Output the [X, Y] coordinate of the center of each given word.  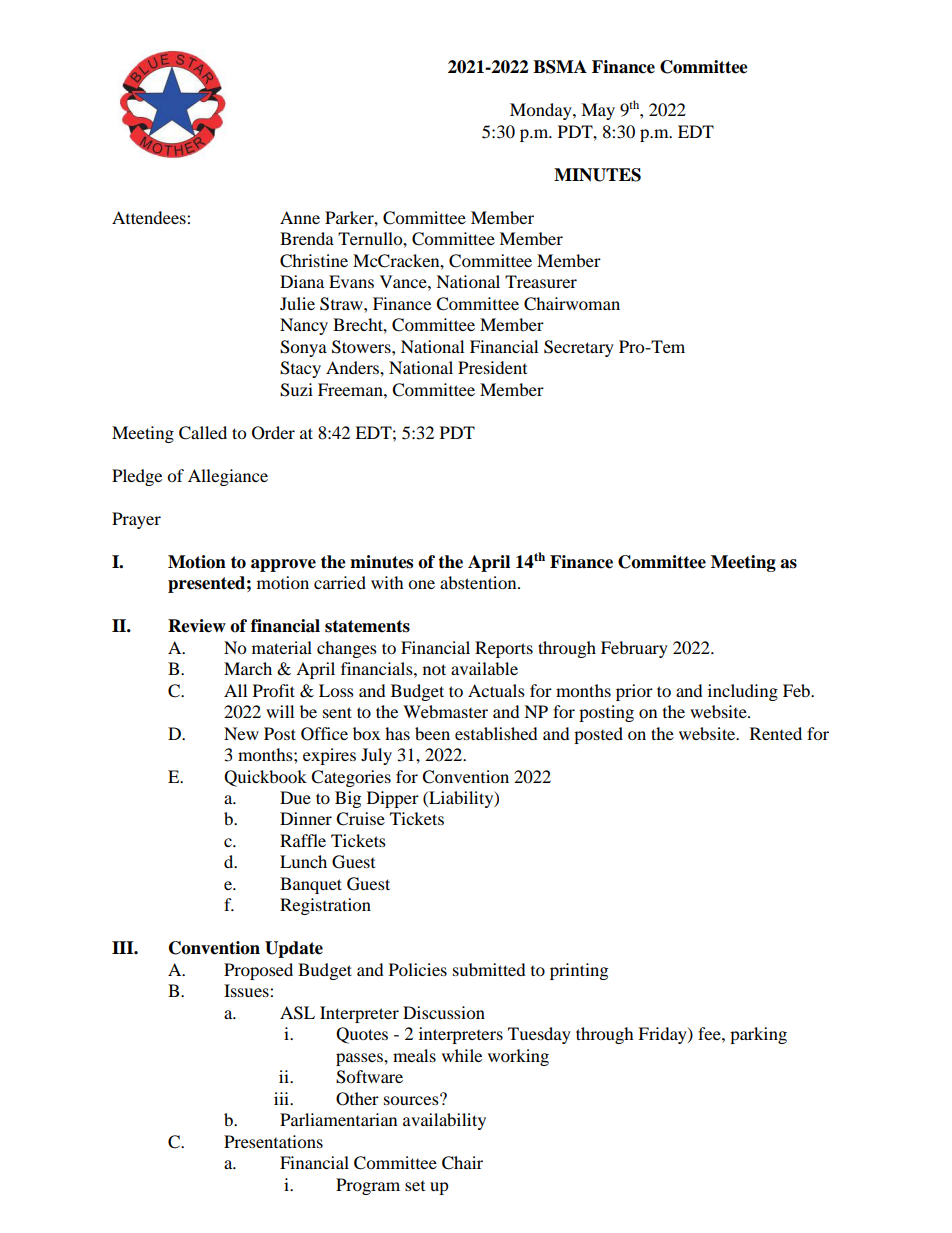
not [434, 669]
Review [197, 626]
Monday [542, 111]
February [634, 649]
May [598, 111]
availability [444, 1121]
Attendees [150, 217]
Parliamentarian [338, 1119]
